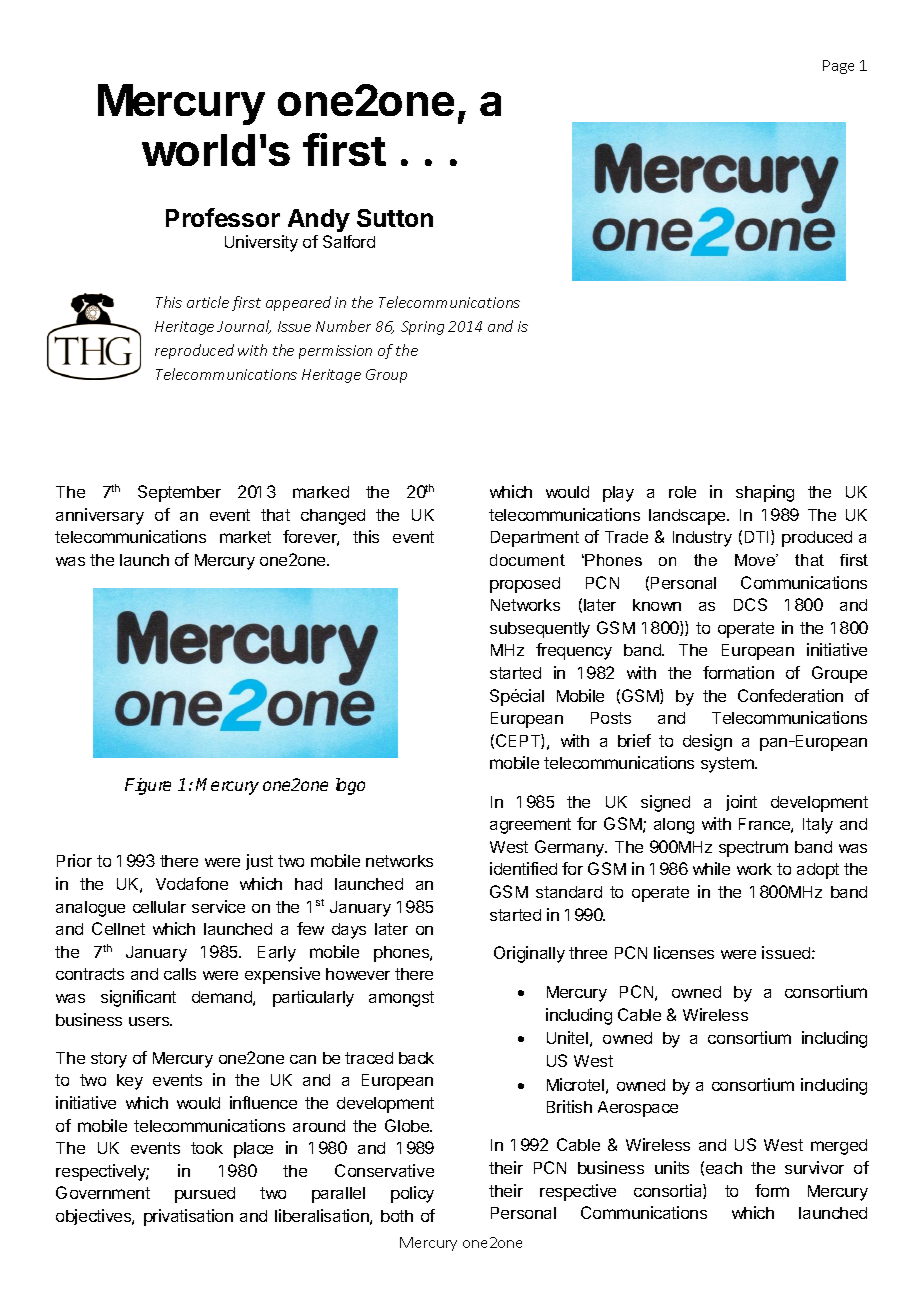 The image size is (924, 1308). Describe the element at coordinates (765, 493) in the document. I see `shaping` at that location.
